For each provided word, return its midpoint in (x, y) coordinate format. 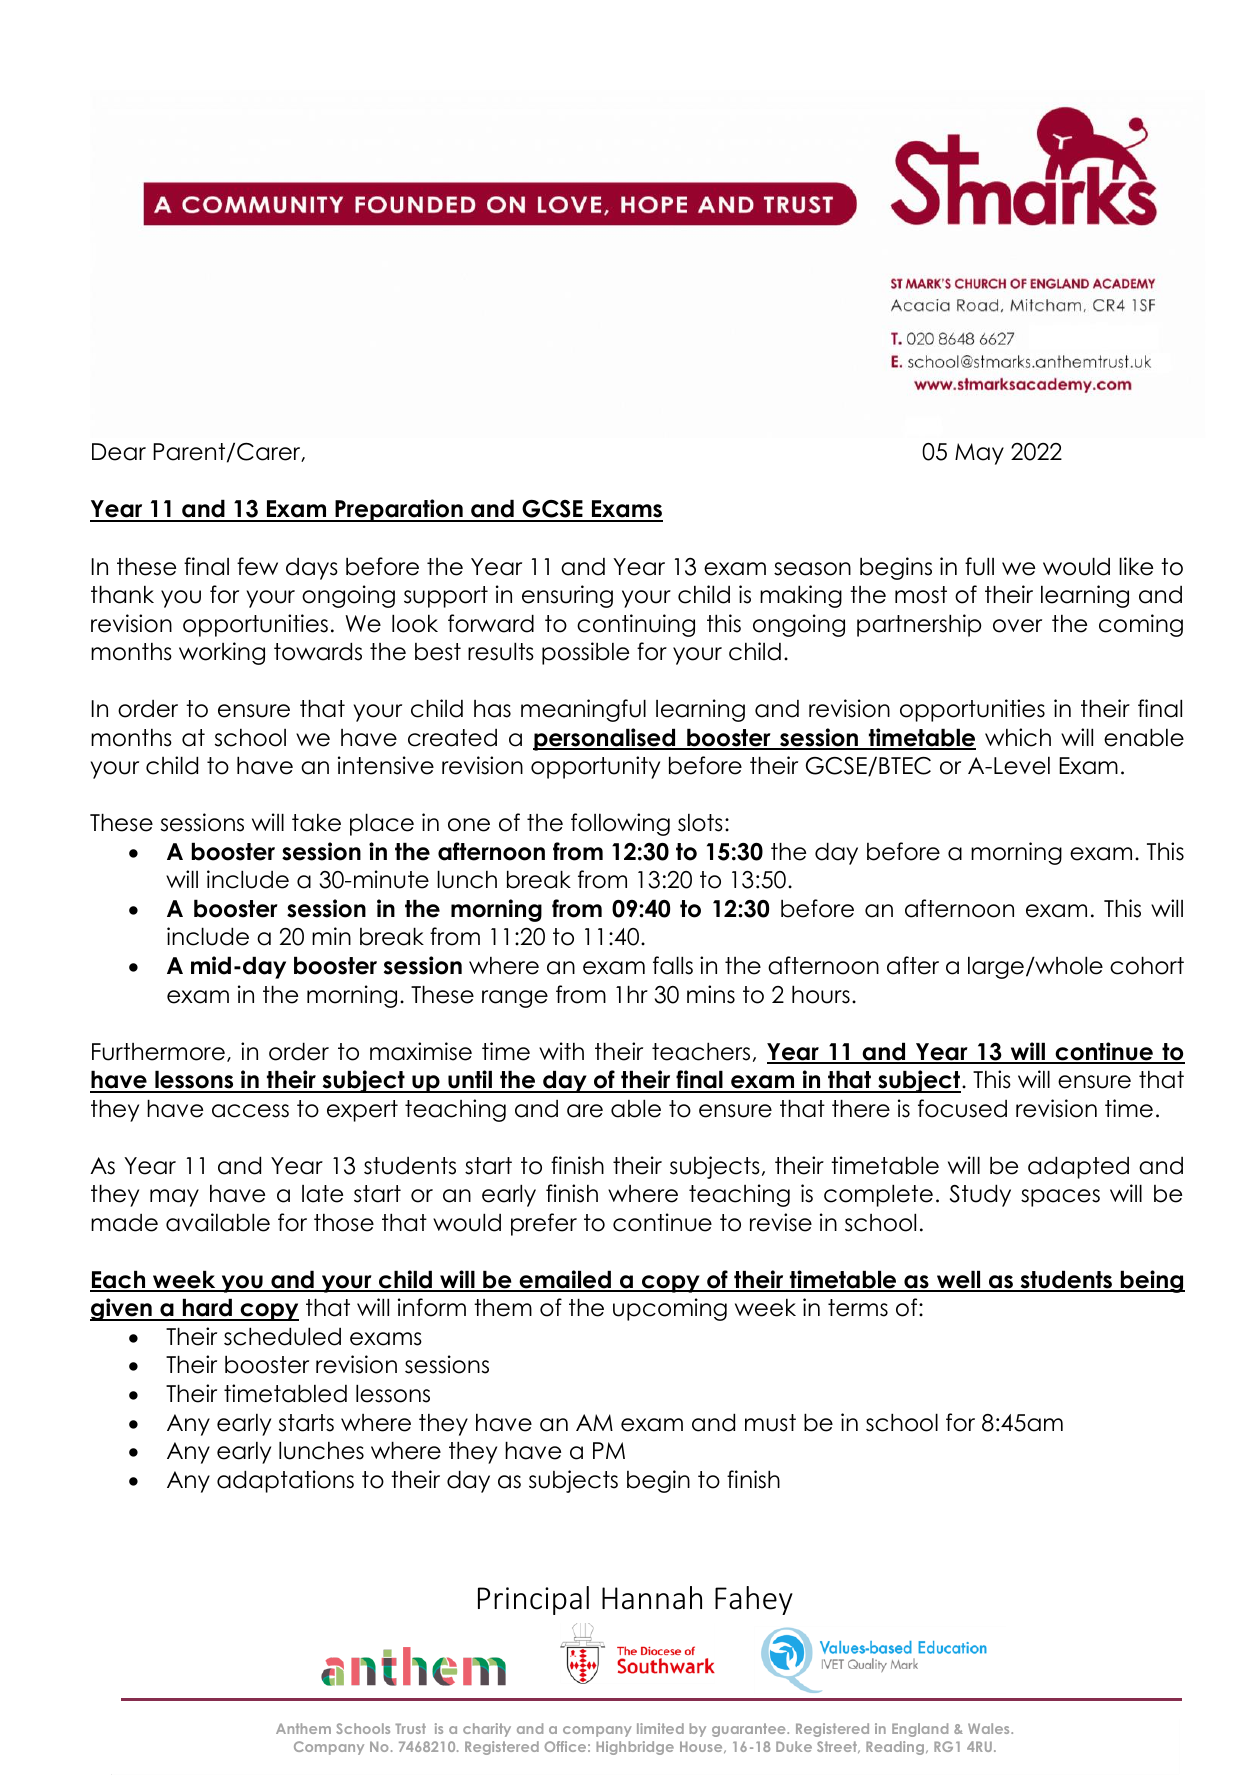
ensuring (567, 596)
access (250, 1111)
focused (962, 1108)
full (979, 566)
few (257, 566)
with (561, 1051)
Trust (410, 1728)
